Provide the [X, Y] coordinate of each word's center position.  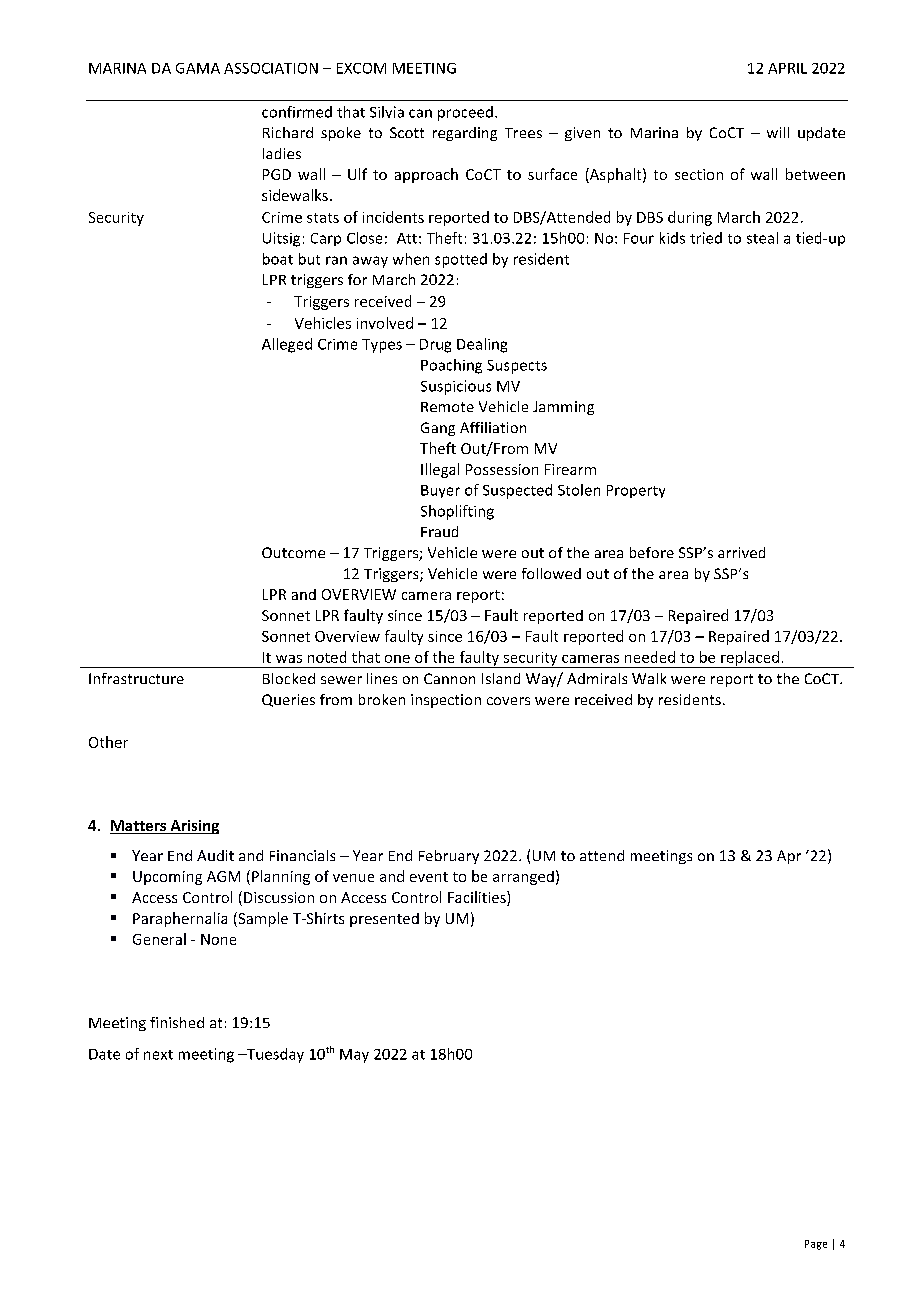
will [778, 132]
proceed [465, 113]
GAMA [198, 68]
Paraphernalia [180, 919]
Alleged [287, 345]
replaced [750, 659]
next [158, 1055]
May [354, 1056]
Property [636, 491]
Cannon [449, 678]
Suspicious [456, 387]
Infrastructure [136, 678]
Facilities [478, 898]
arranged [523, 878]
